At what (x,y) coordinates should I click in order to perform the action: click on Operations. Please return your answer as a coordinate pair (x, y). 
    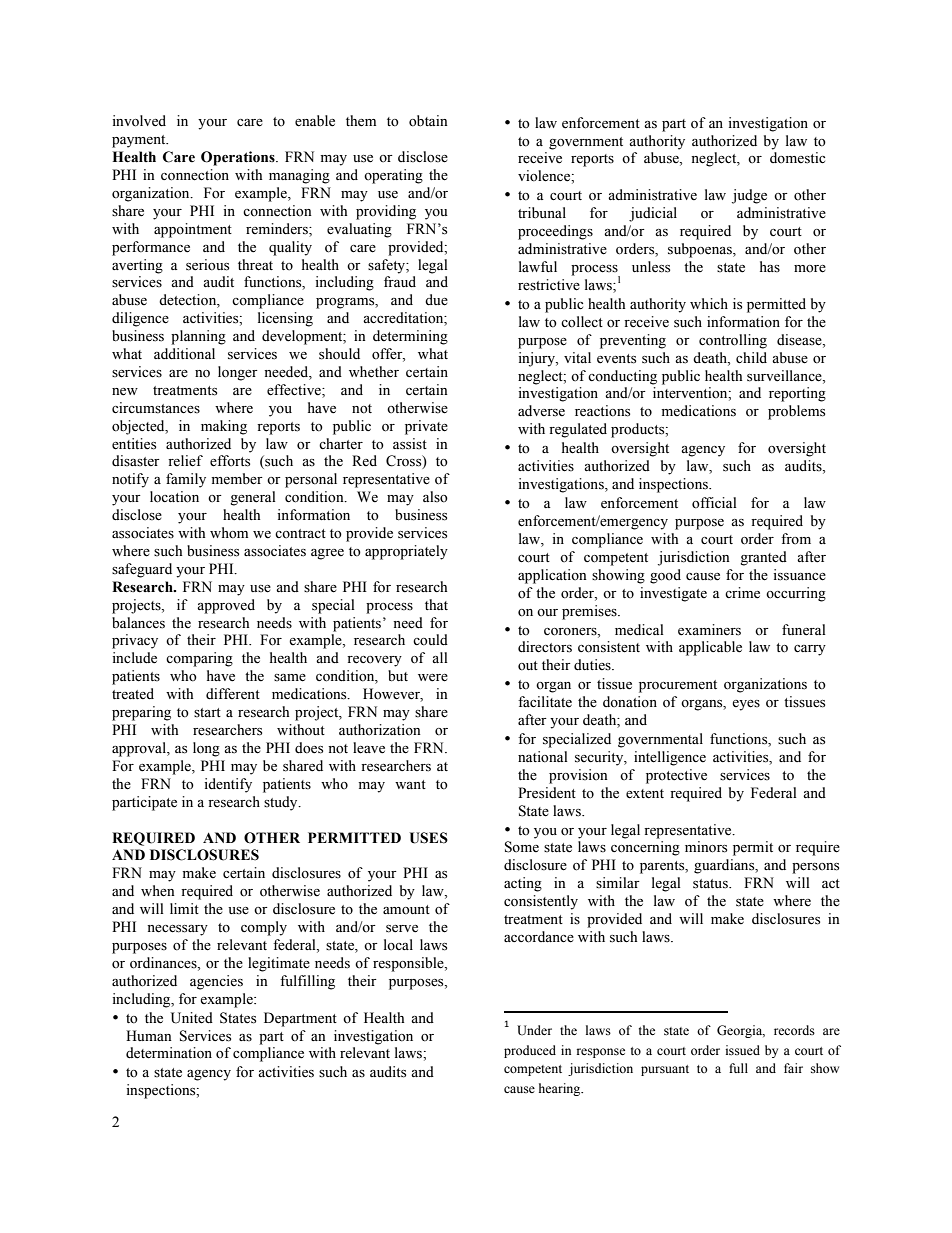
    Looking at the image, I should click on (239, 158).
